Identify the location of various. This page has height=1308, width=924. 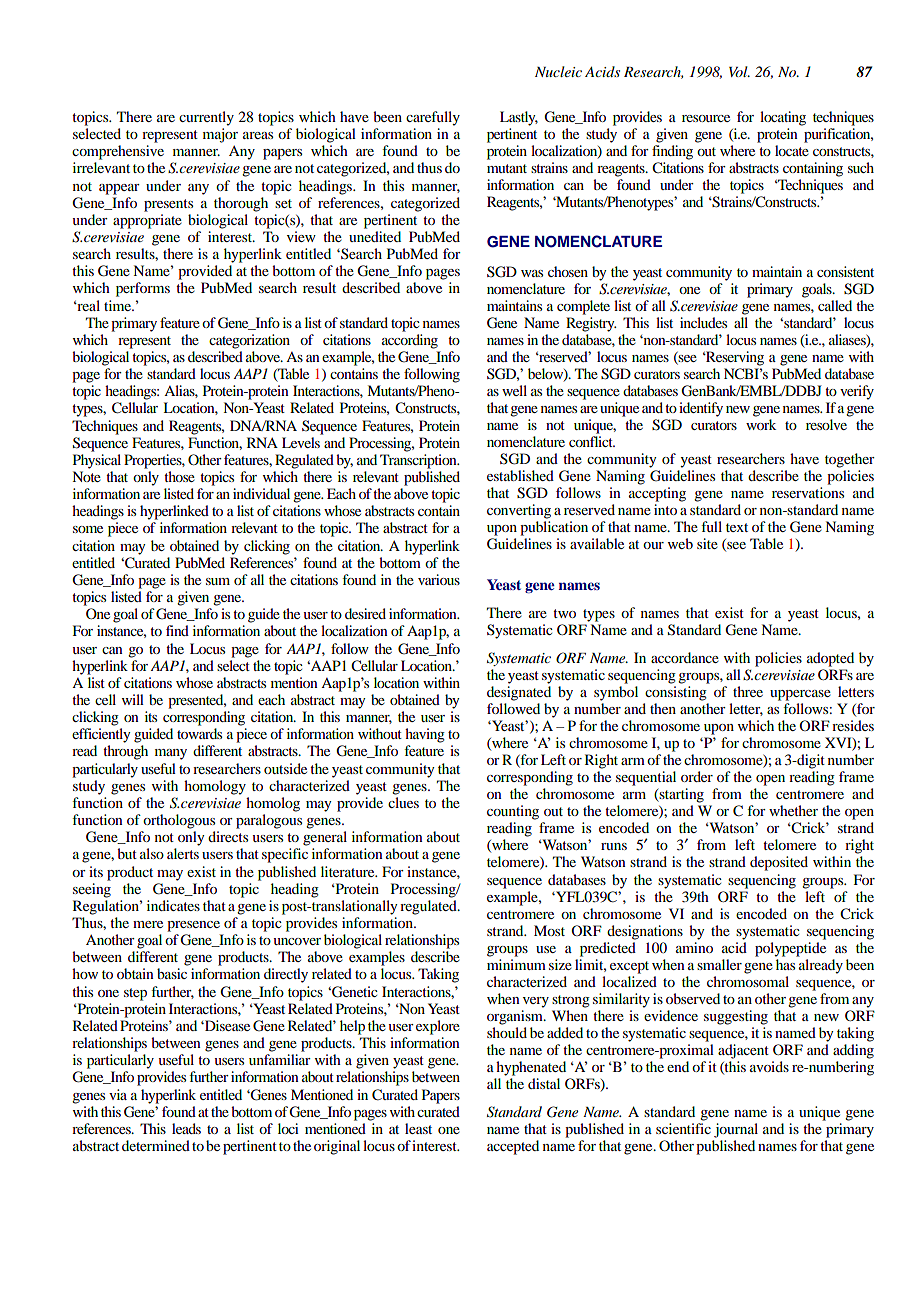
(439, 579).
